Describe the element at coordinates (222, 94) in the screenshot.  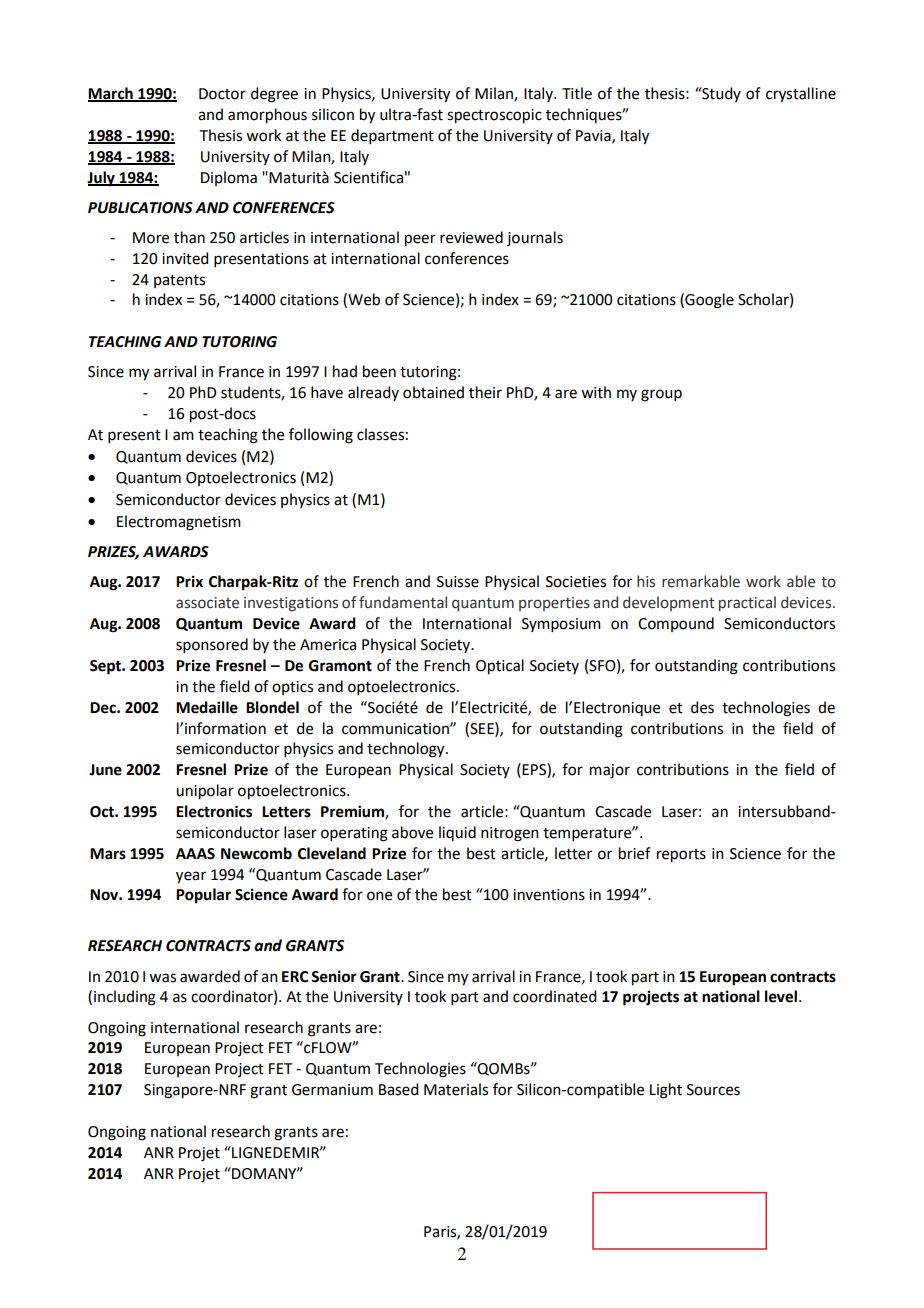
I see `Doctor` at that location.
